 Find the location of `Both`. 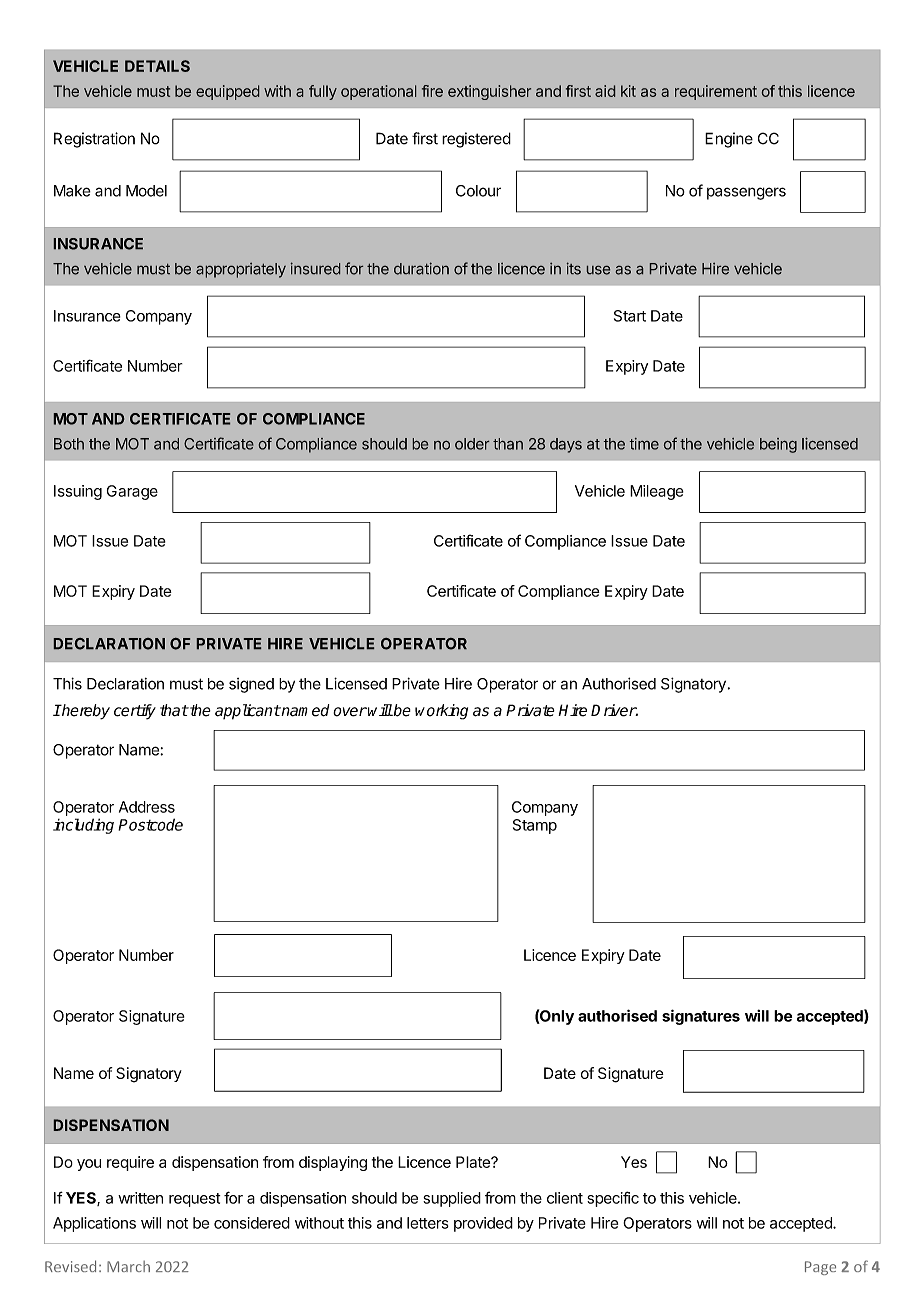

Both is located at coordinates (69, 444).
